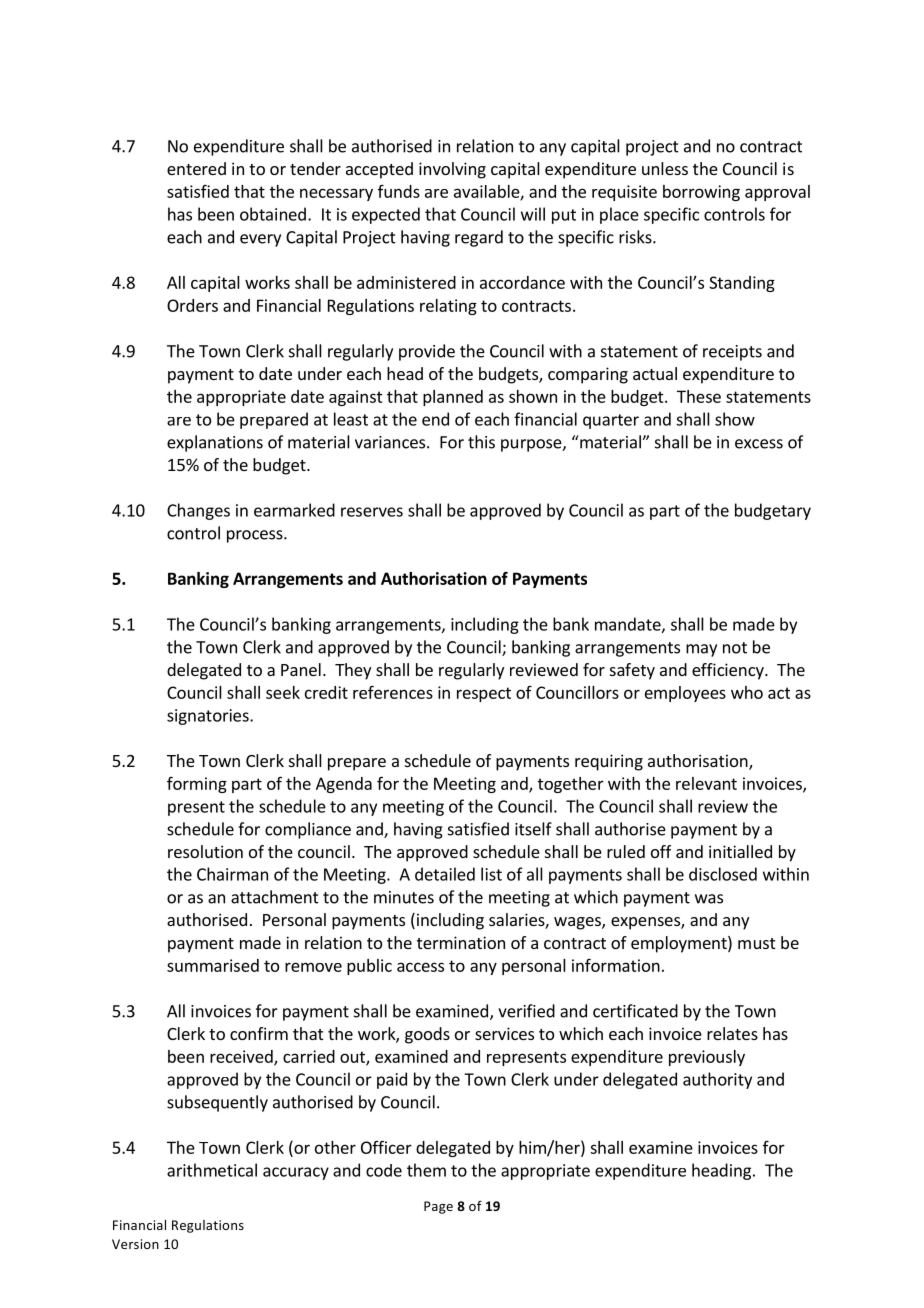  What do you see at coordinates (232, 874) in the document?
I see `Chairman` at bounding box center [232, 874].
